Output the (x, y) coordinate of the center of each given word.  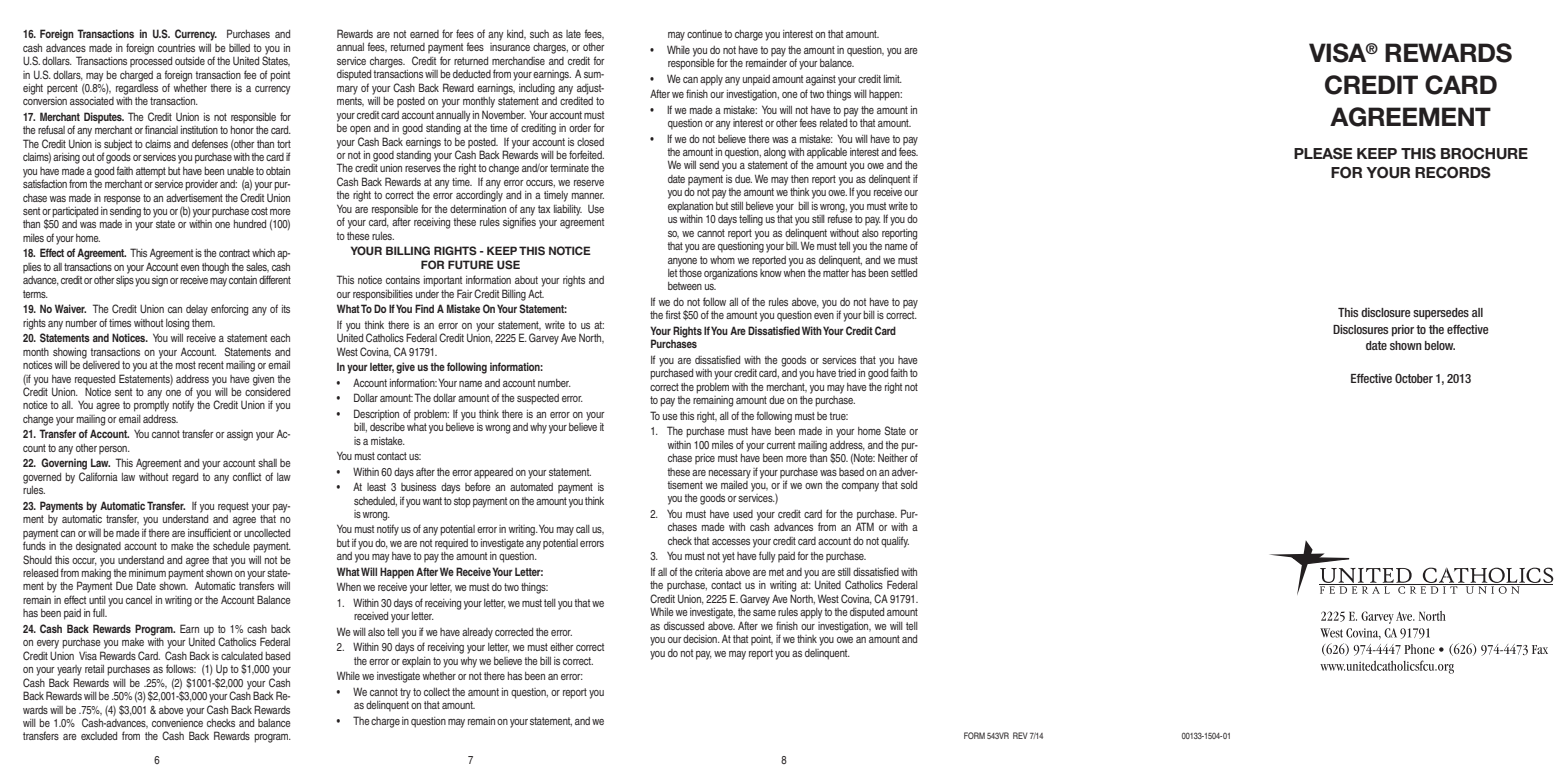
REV (1020, 735)
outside (190, 61)
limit (893, 79)
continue (704, 34)
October (1414, 378)
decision (701, 639)
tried (847, 373)
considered (267, 390)
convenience (177, 721)
